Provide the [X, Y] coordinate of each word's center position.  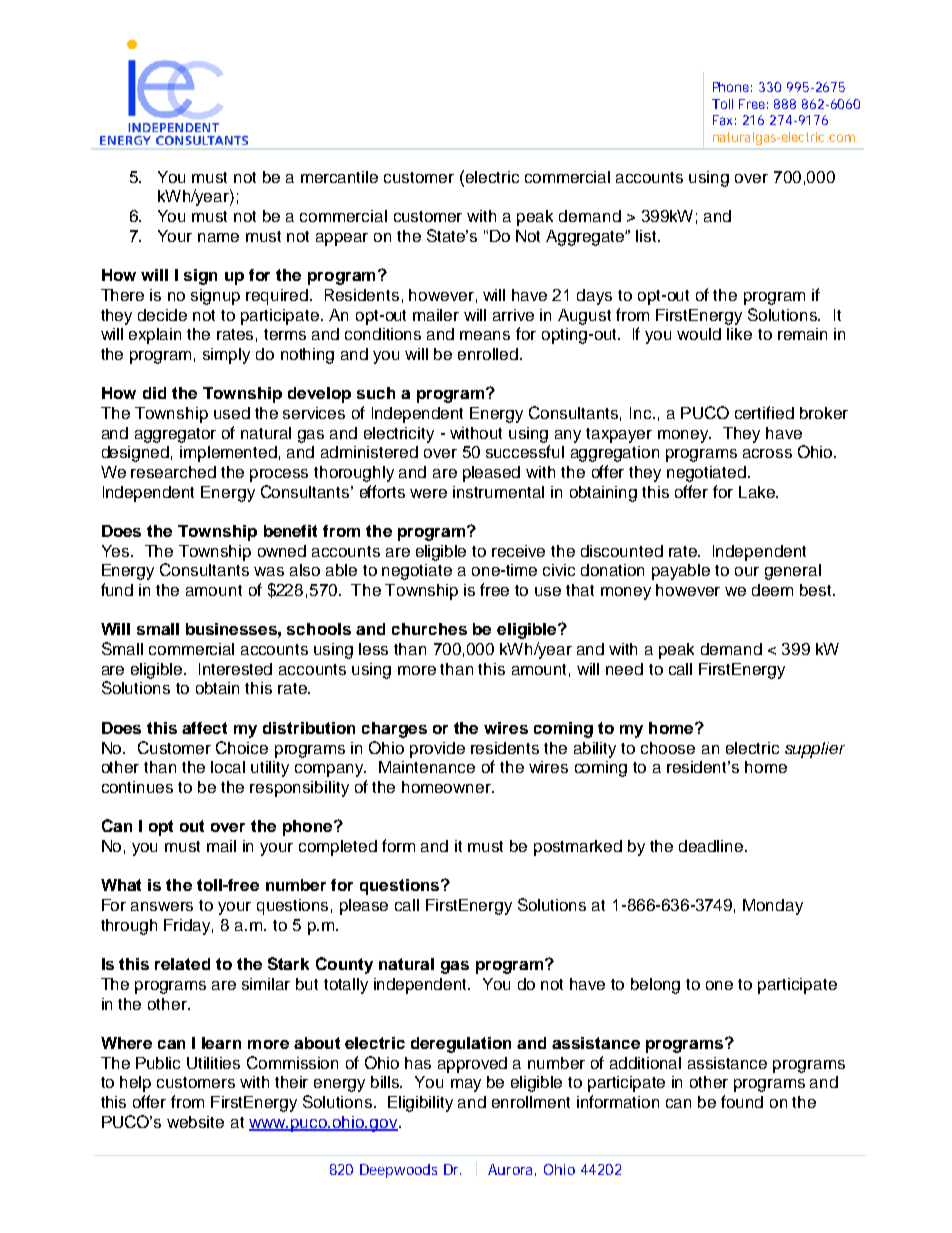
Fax [722, 120]
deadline [712, 846]
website [195, 1122]
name [218, 237]
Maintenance [427, 767]
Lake [758, 492]
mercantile [339, 177]
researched [173, 472]
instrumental [498, 492]
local [228, 767]
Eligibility [420, 1104]
